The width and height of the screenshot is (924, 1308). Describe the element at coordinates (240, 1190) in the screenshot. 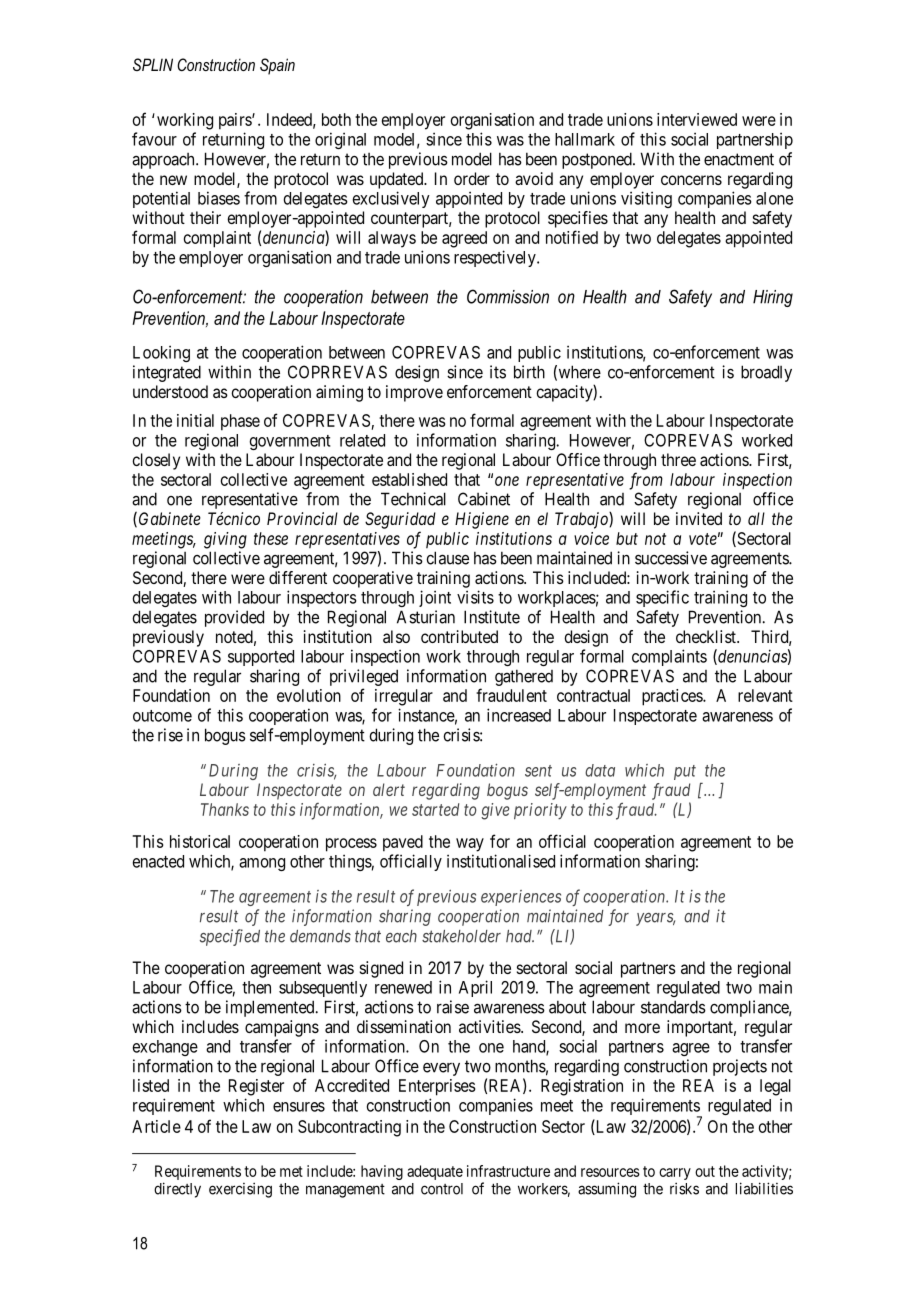

I see `exercising` at that location.
